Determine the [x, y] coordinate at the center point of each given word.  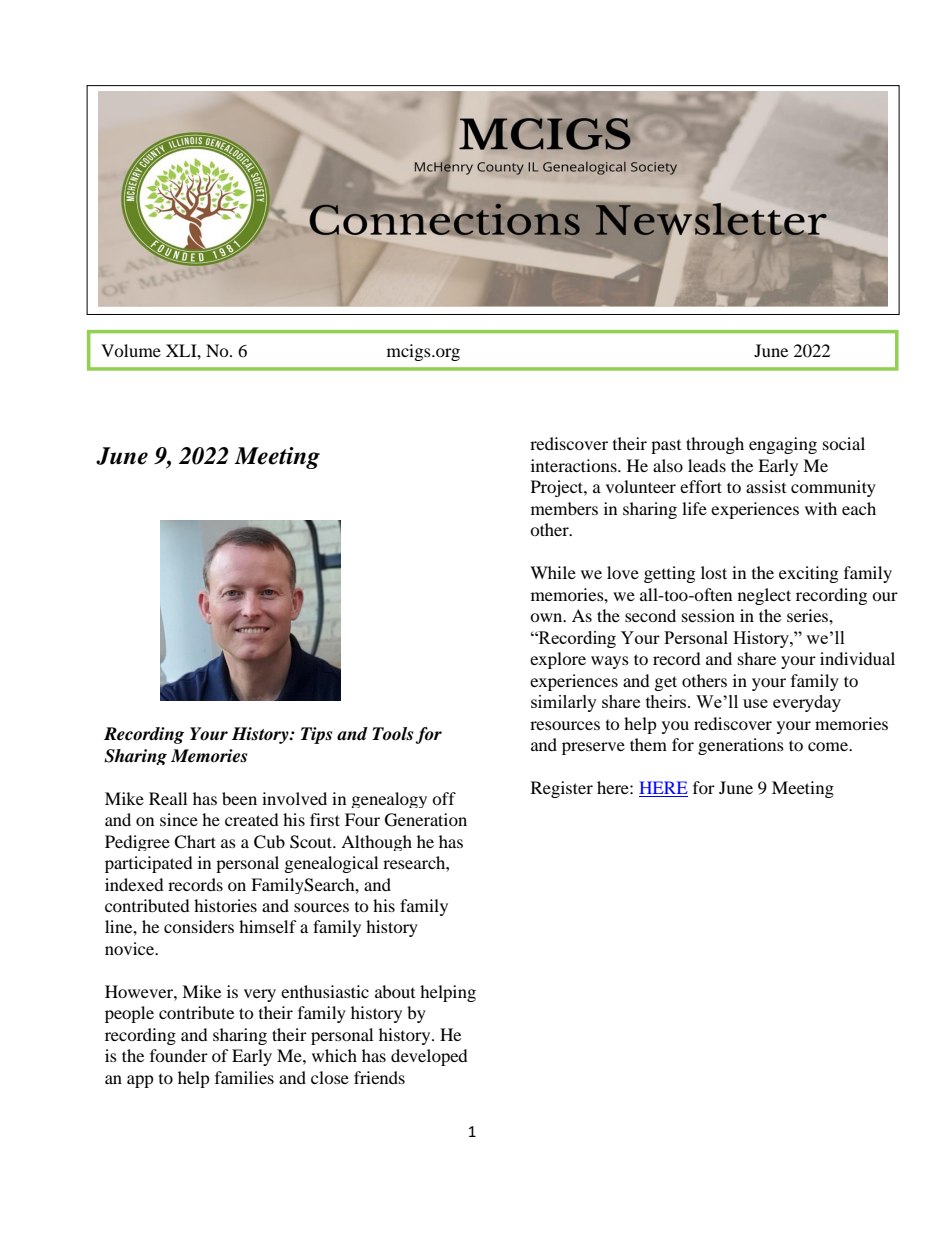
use [755, 703]
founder [179, 1055]
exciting [808, 574]
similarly [564, 703]
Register [562, 789]
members [564, 508]
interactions [575, 465]
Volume [131, 350]
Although [376, 843]
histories [225, 905]
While [553, 572]
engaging [783, 445]
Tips [316, 735]
